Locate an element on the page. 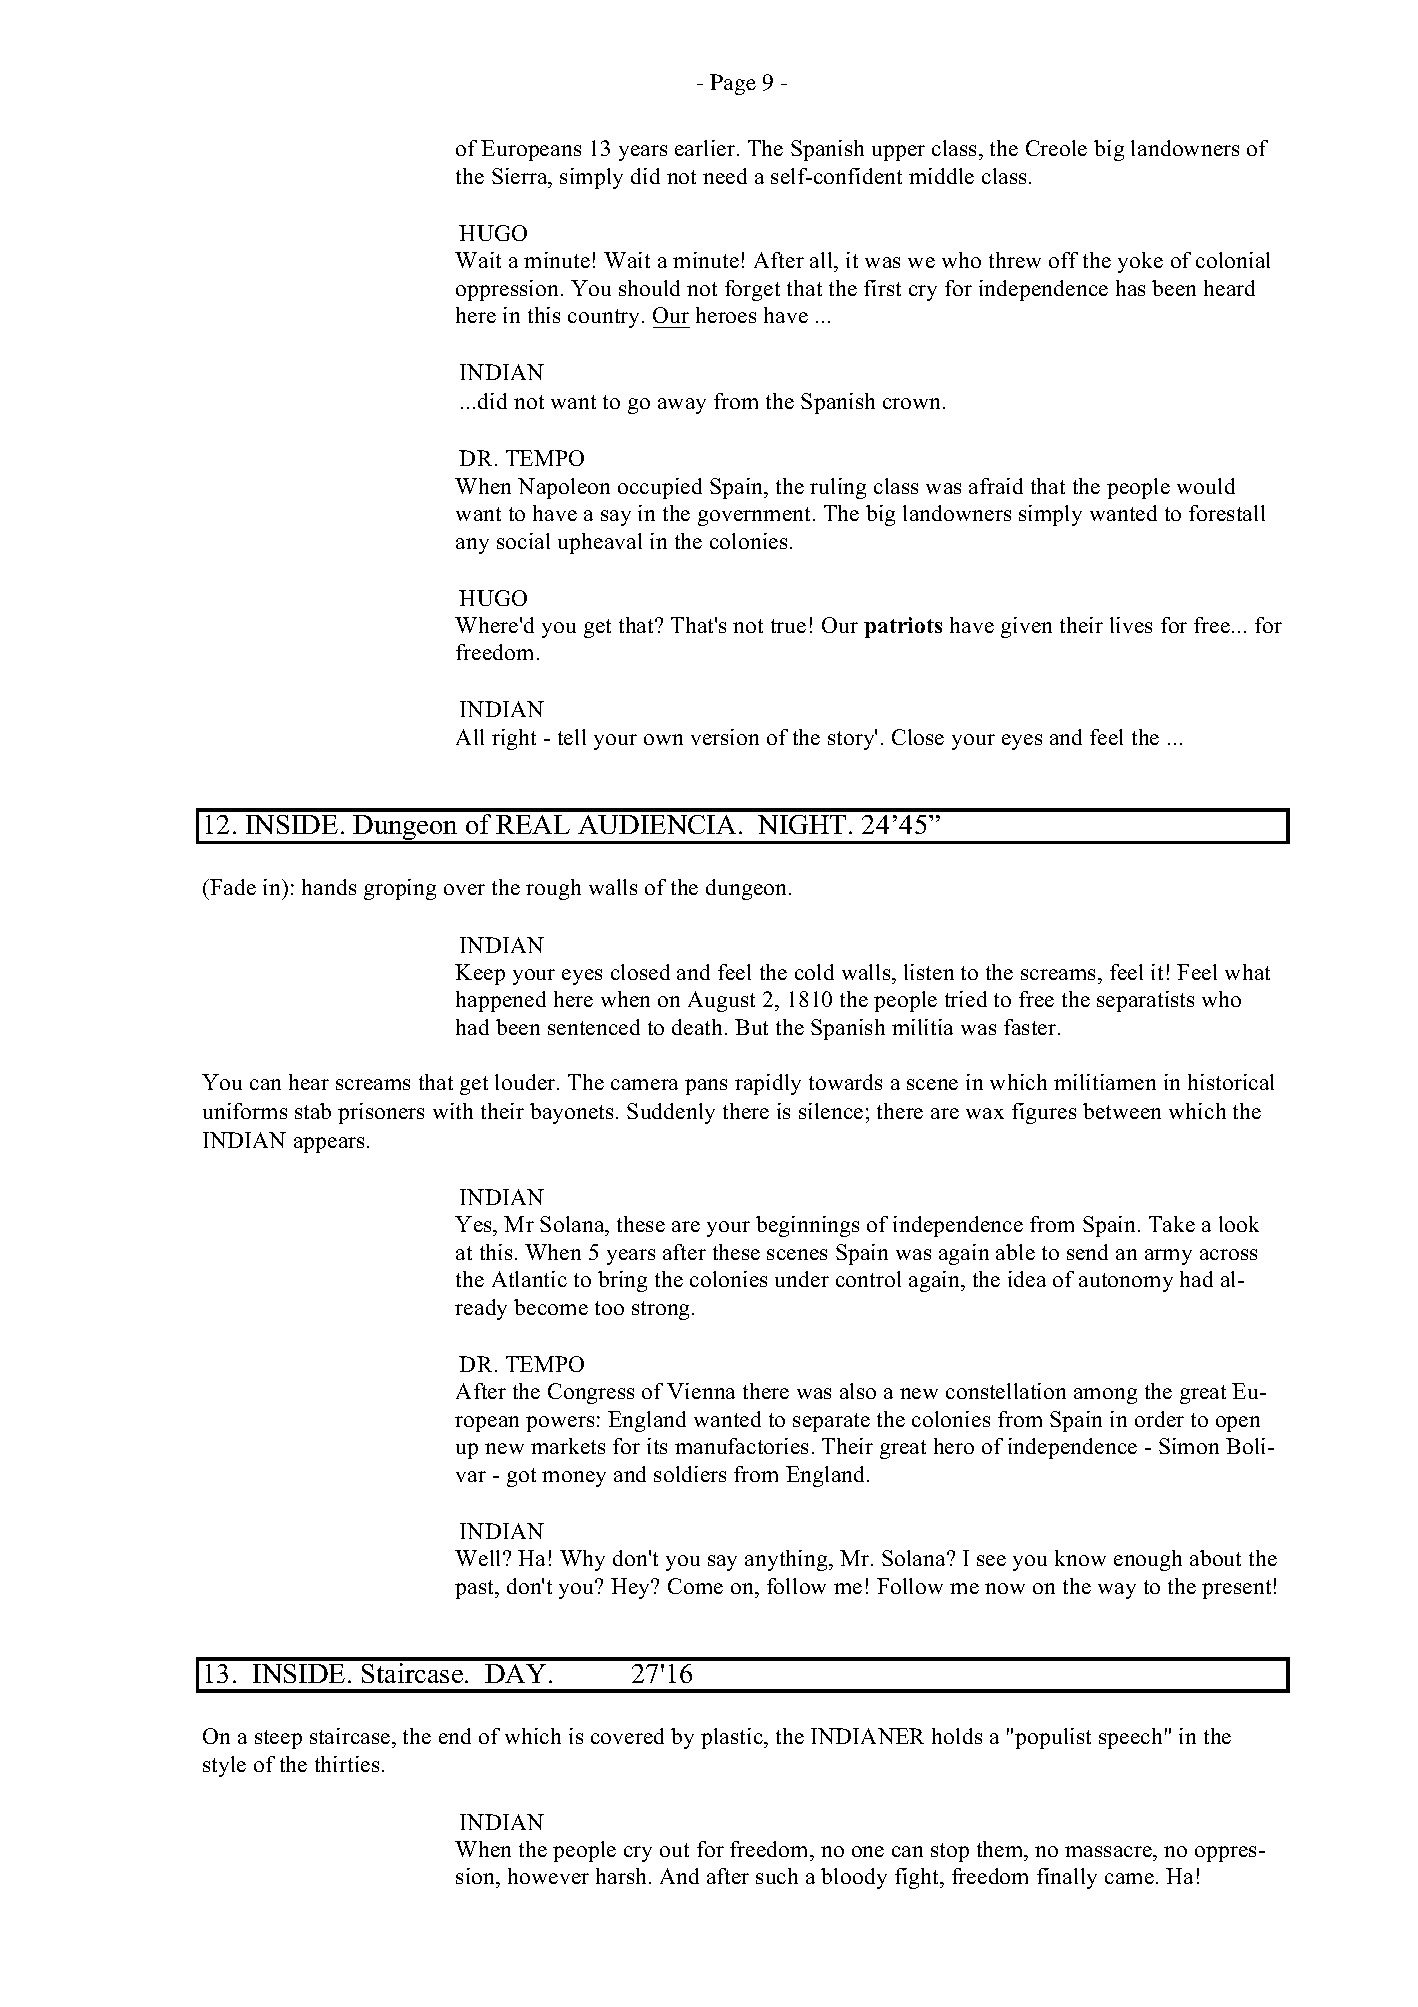  Creole is located at coordinates (1056, 148).
